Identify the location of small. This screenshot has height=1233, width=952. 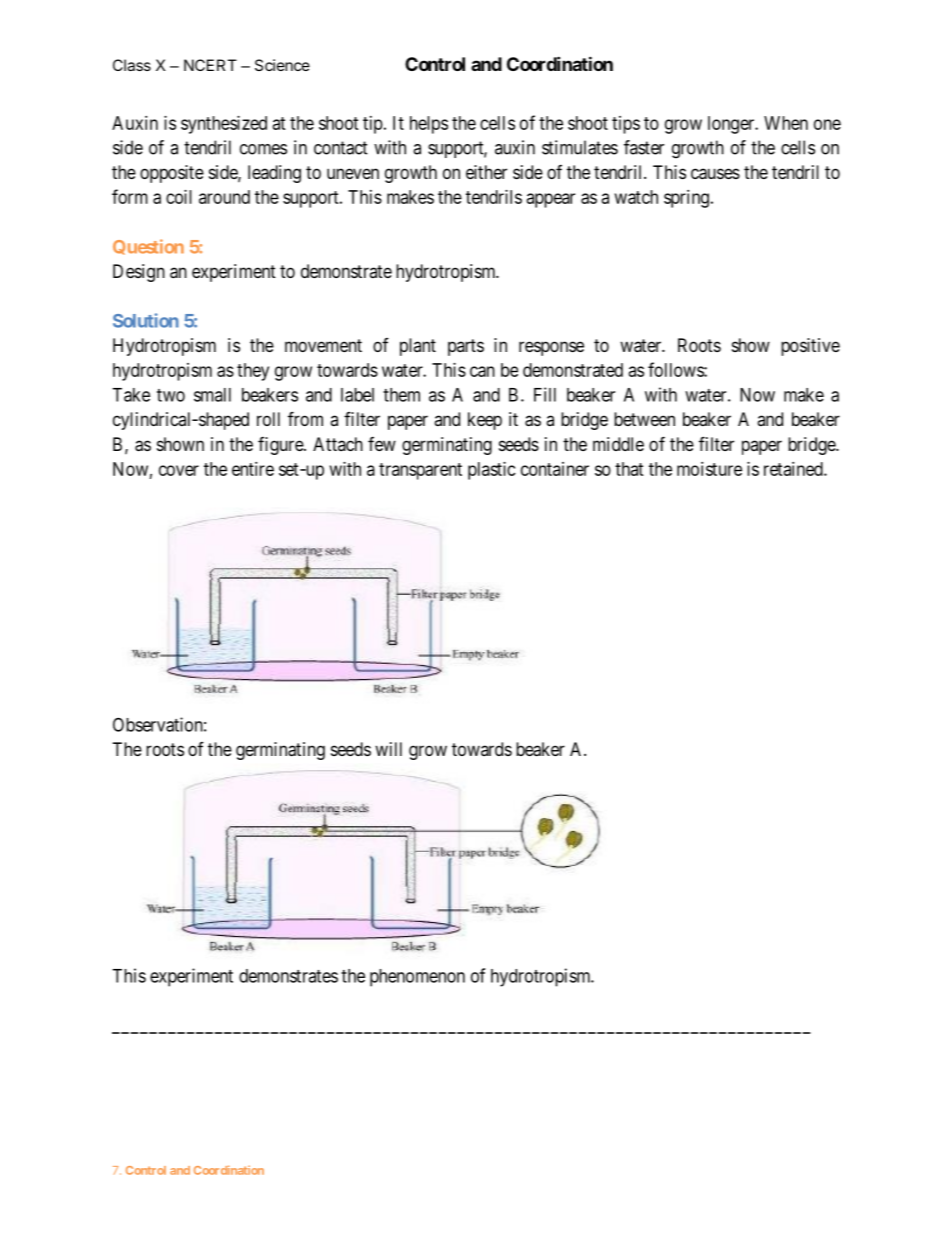
(212, 395).
